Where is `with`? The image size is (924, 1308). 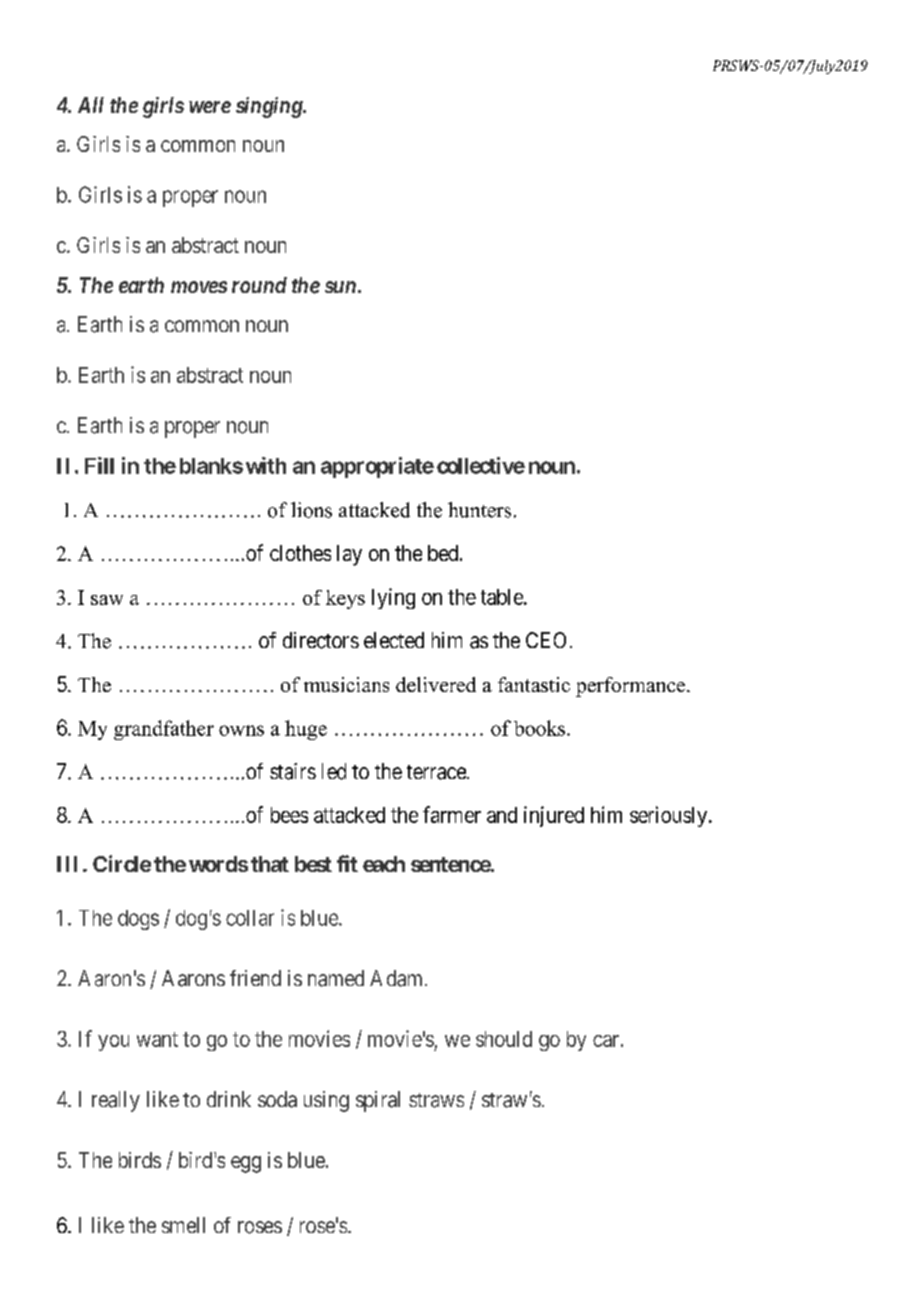
with is located at coordinates (266, 465).
